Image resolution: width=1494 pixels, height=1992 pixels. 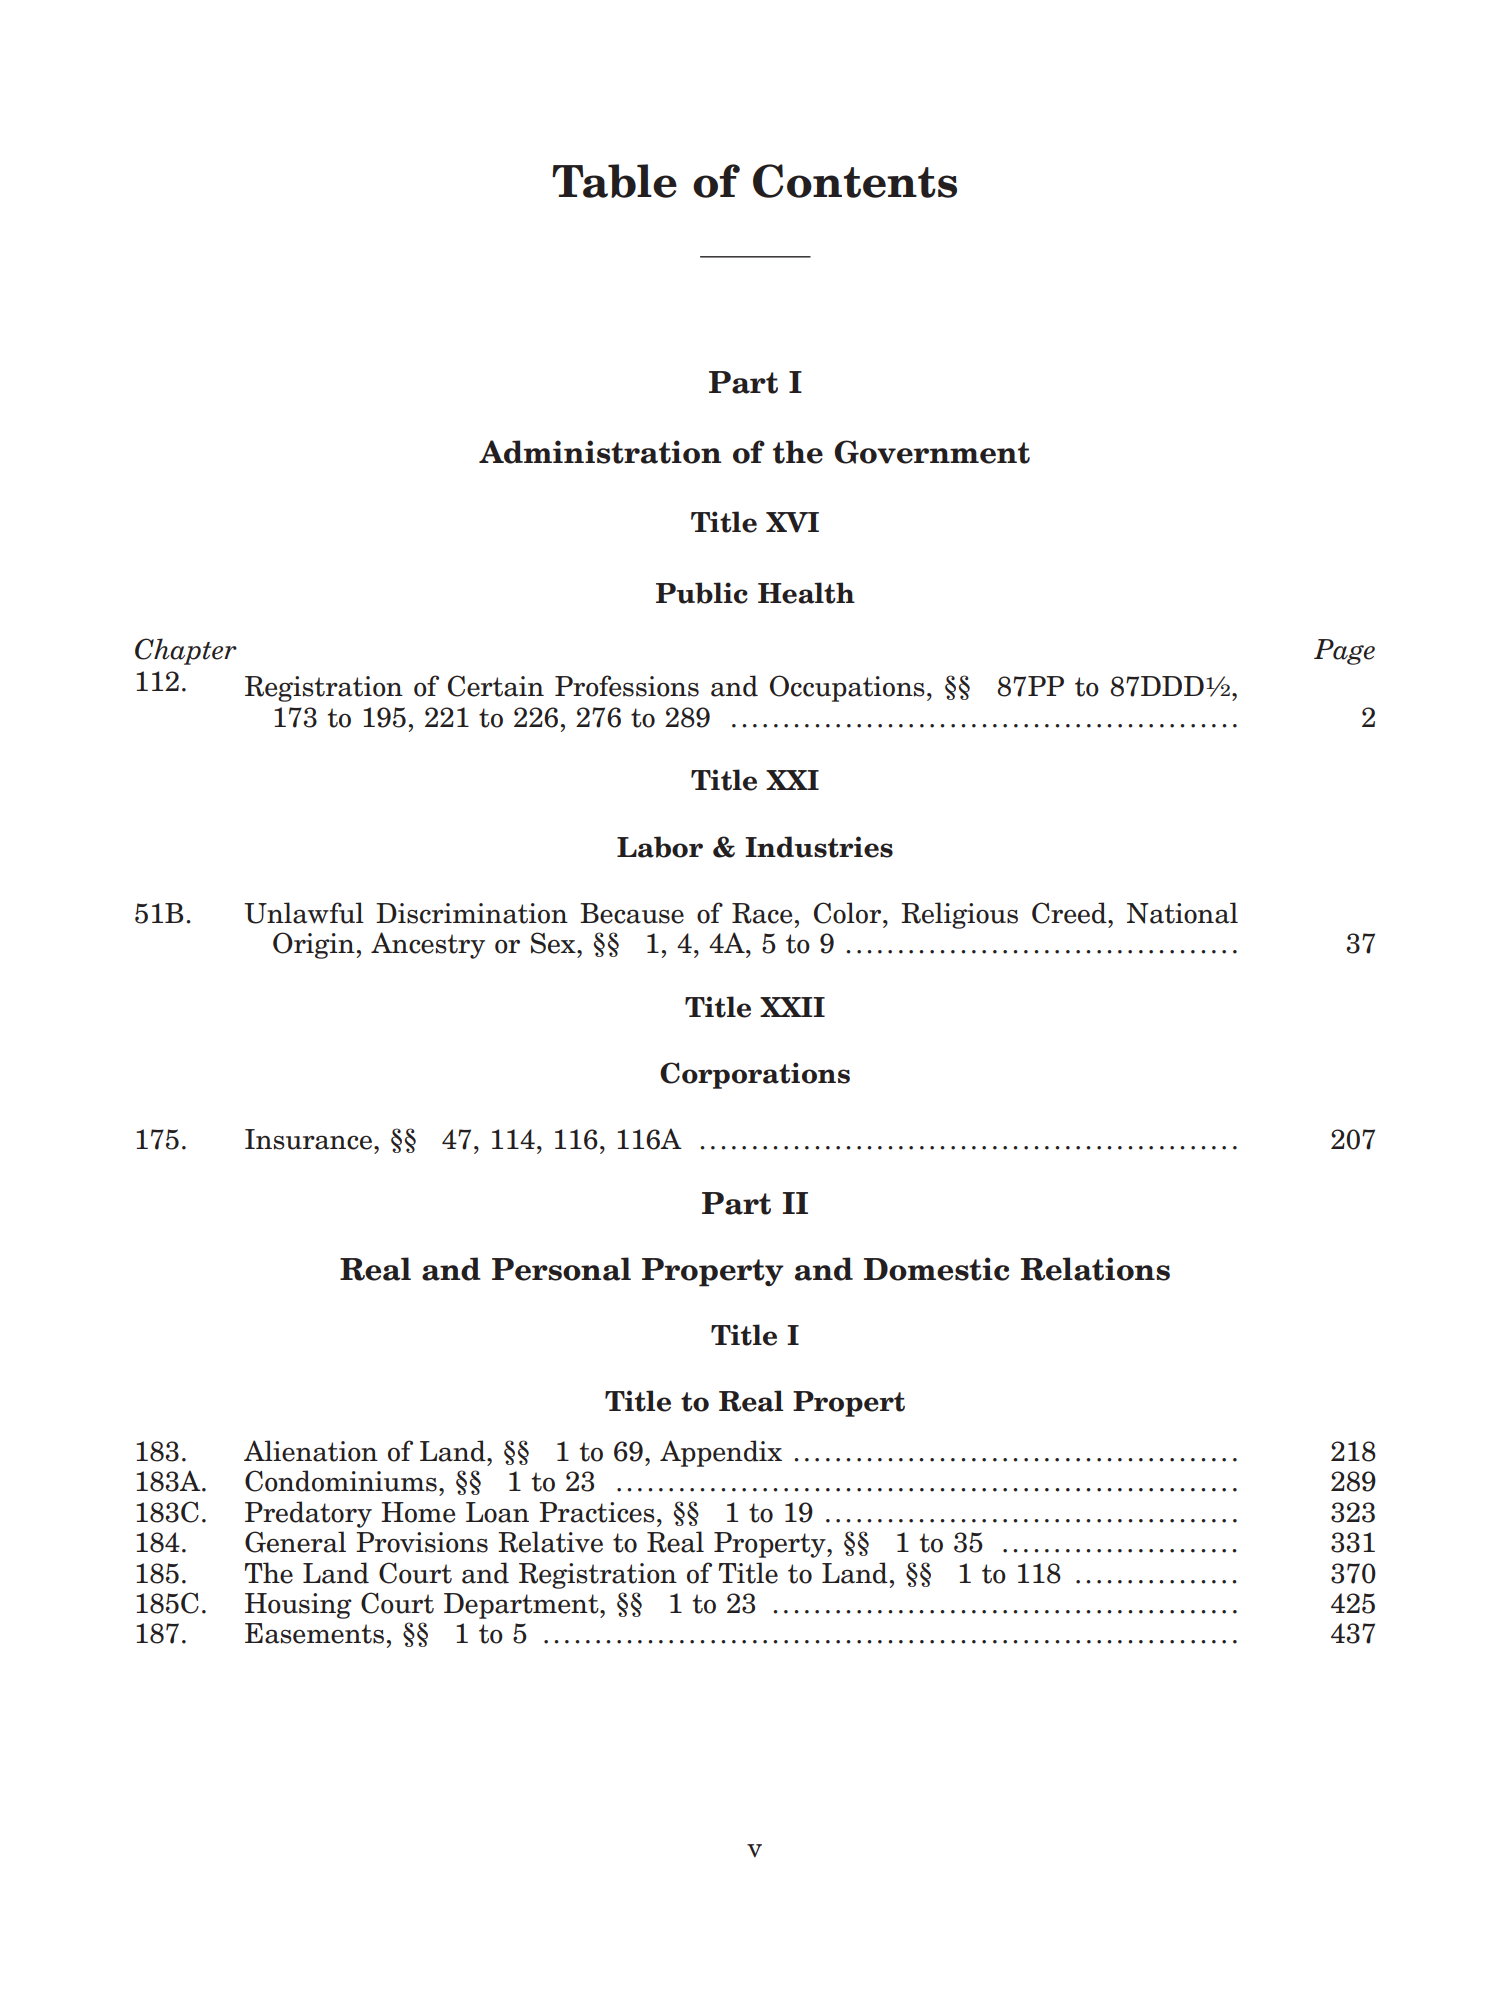 I want to click on Corporations, so click(x=755, y=1075).
